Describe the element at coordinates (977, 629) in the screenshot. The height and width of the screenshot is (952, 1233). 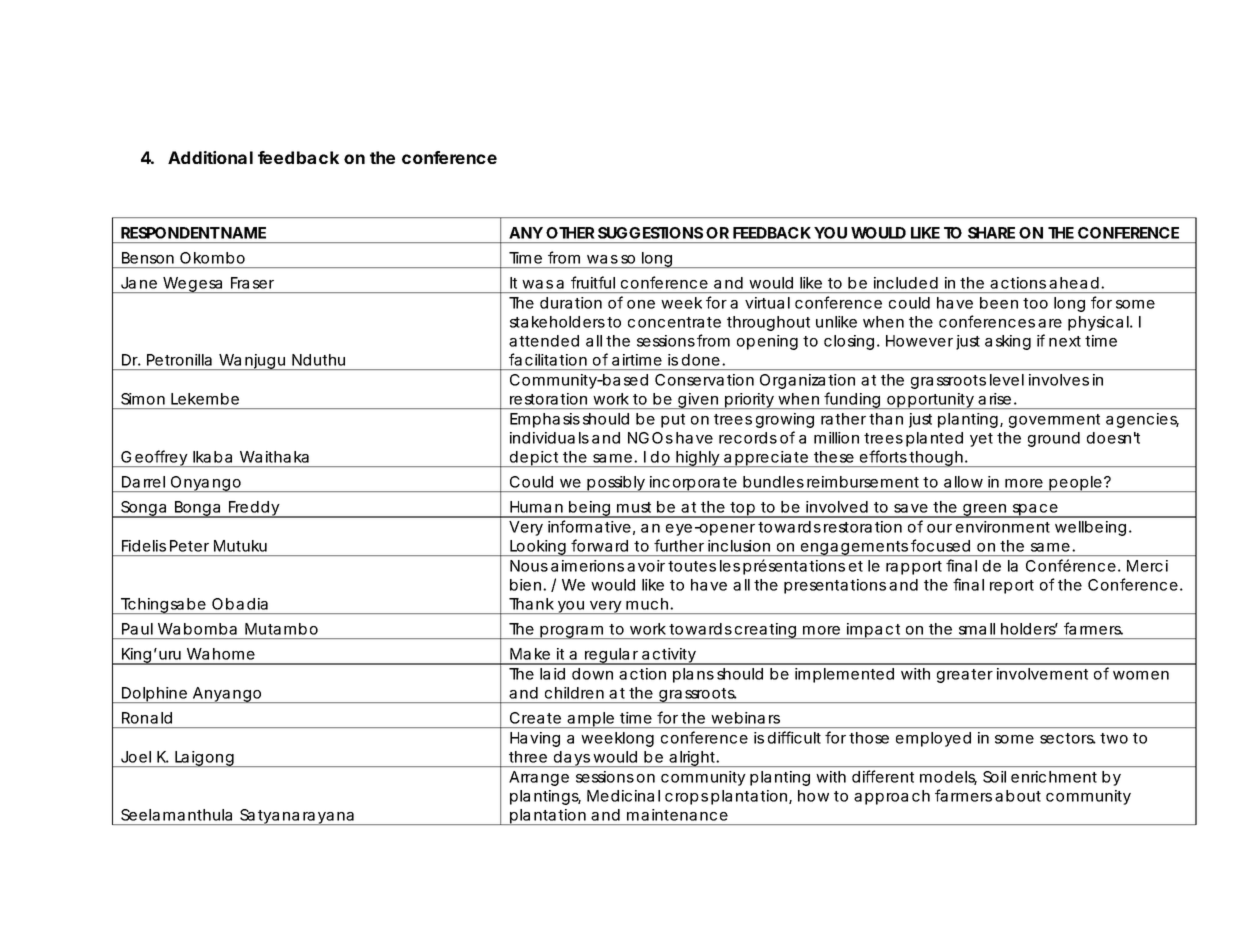
I see `small` at that location.
